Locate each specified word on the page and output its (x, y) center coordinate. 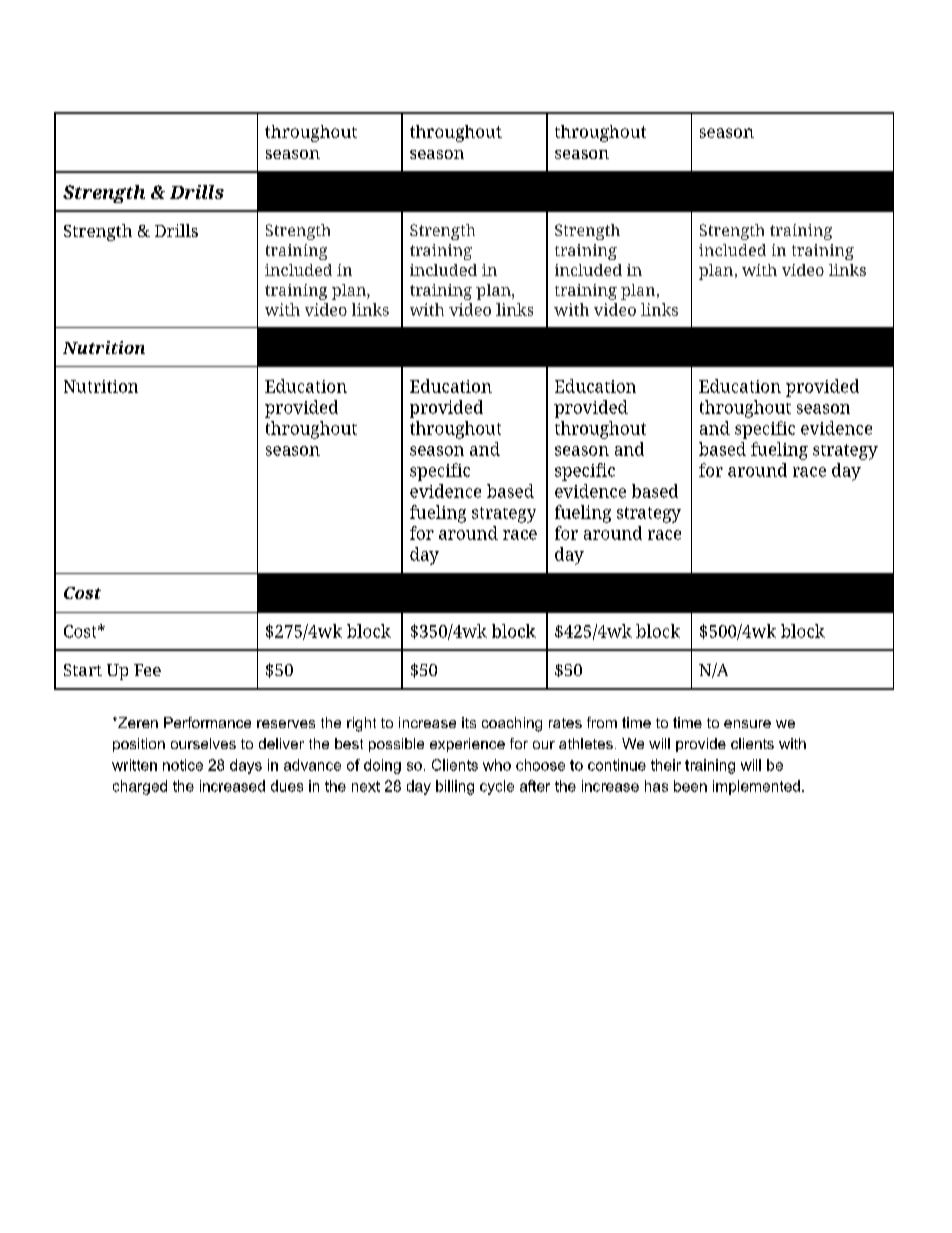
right (361, 724)
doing (382, 766)
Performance (207, 722)
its (469, 722)
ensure (747, 724)
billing (455, 787)
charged (140, 787)
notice (183, 765)
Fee (147, 670)
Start (83, 670)
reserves (286, 724)
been (690, 786)
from (602, 722)
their (666, 765)
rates (565, 723)
